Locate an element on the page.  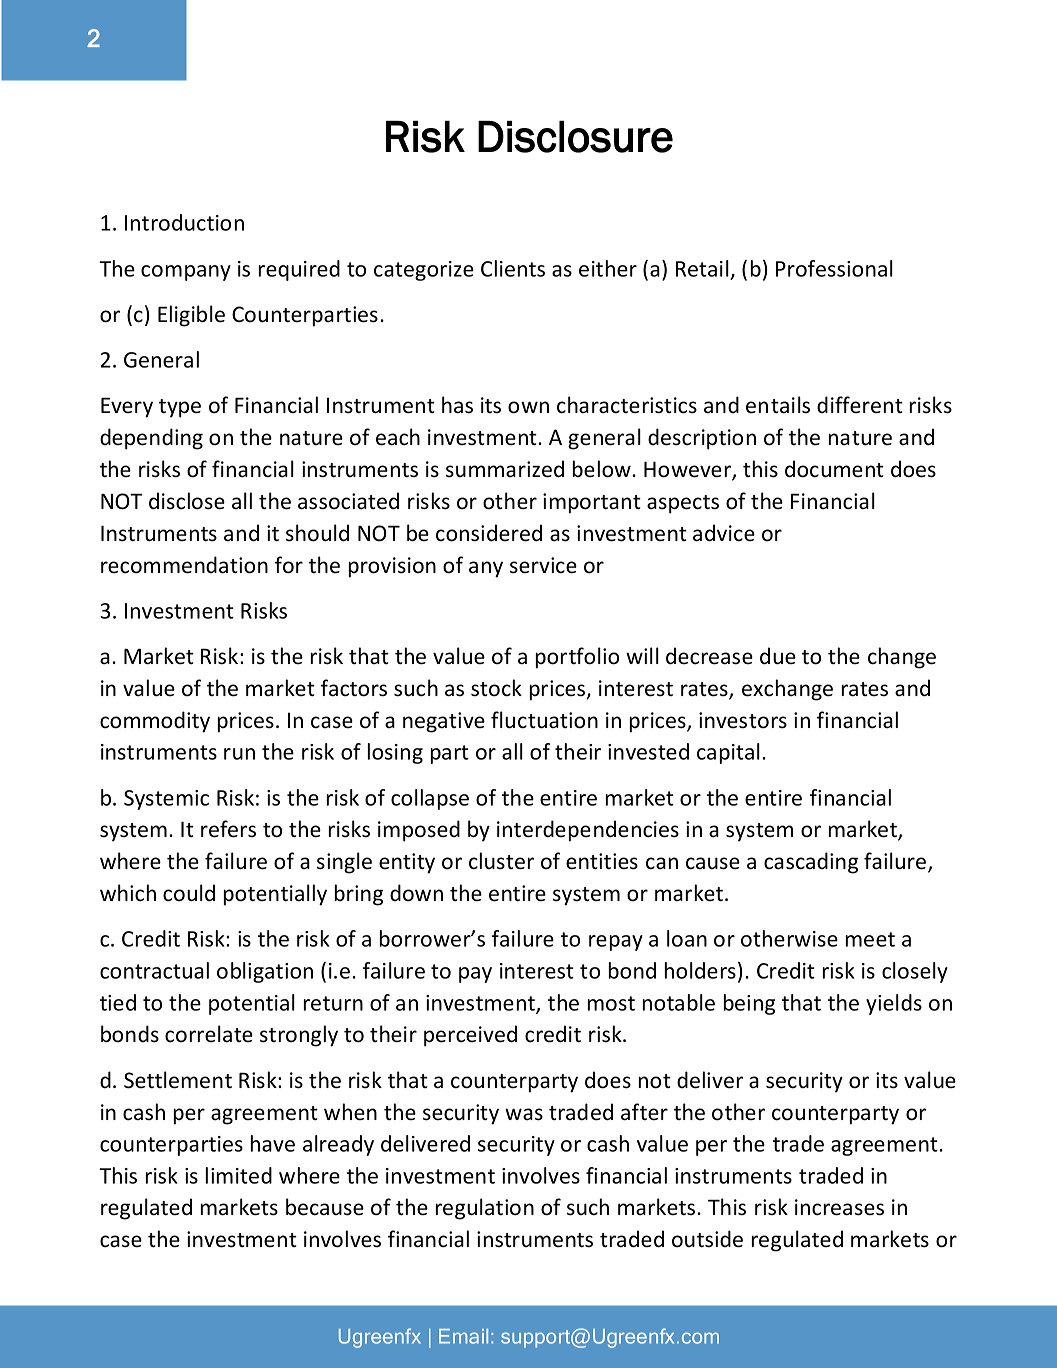
Professional is located at coordinates (834, 268).
